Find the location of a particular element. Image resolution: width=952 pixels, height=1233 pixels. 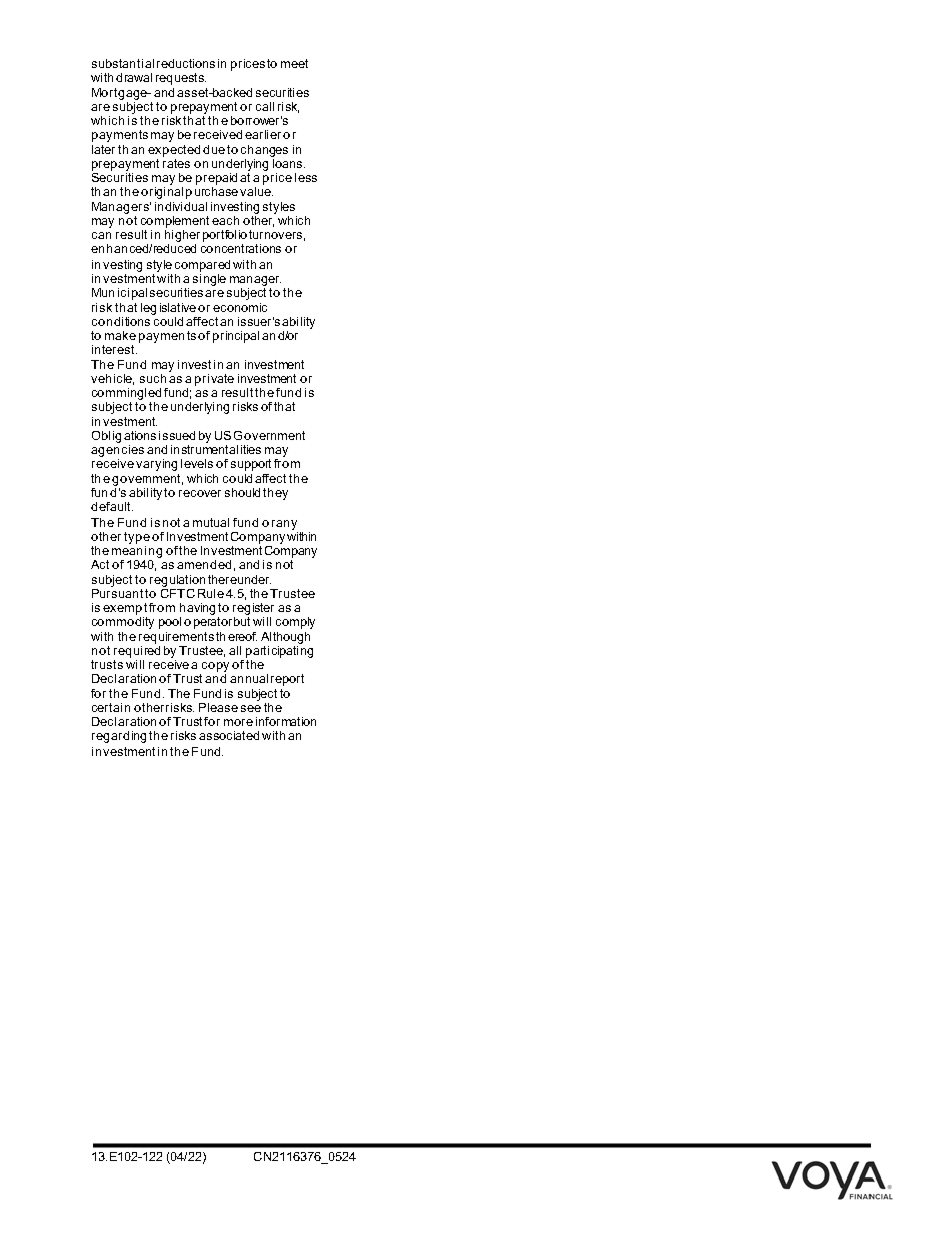

reductions is located at coordinates (186, 63).
